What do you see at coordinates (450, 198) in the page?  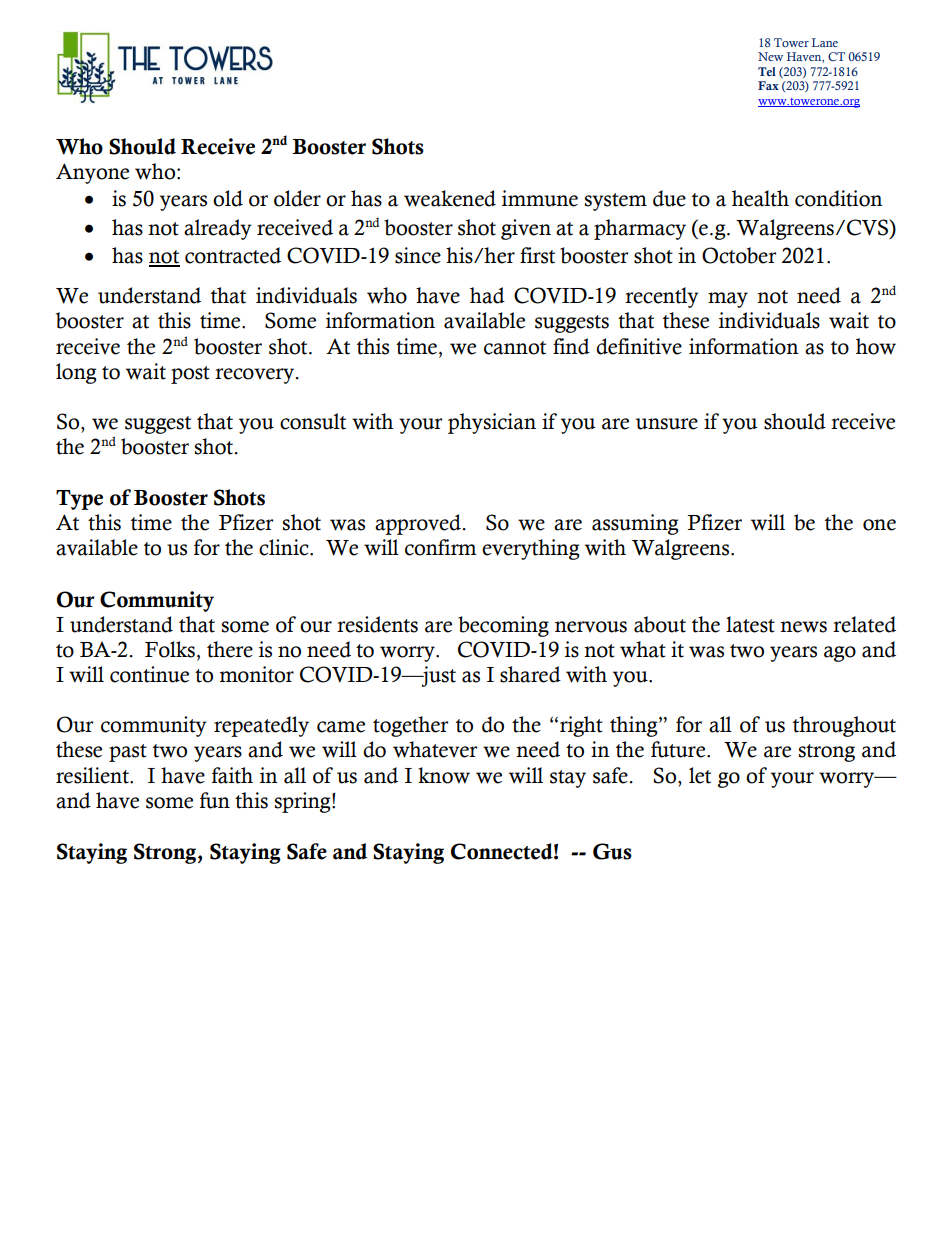 I see `weakened` at bounding box center [450, 198].
